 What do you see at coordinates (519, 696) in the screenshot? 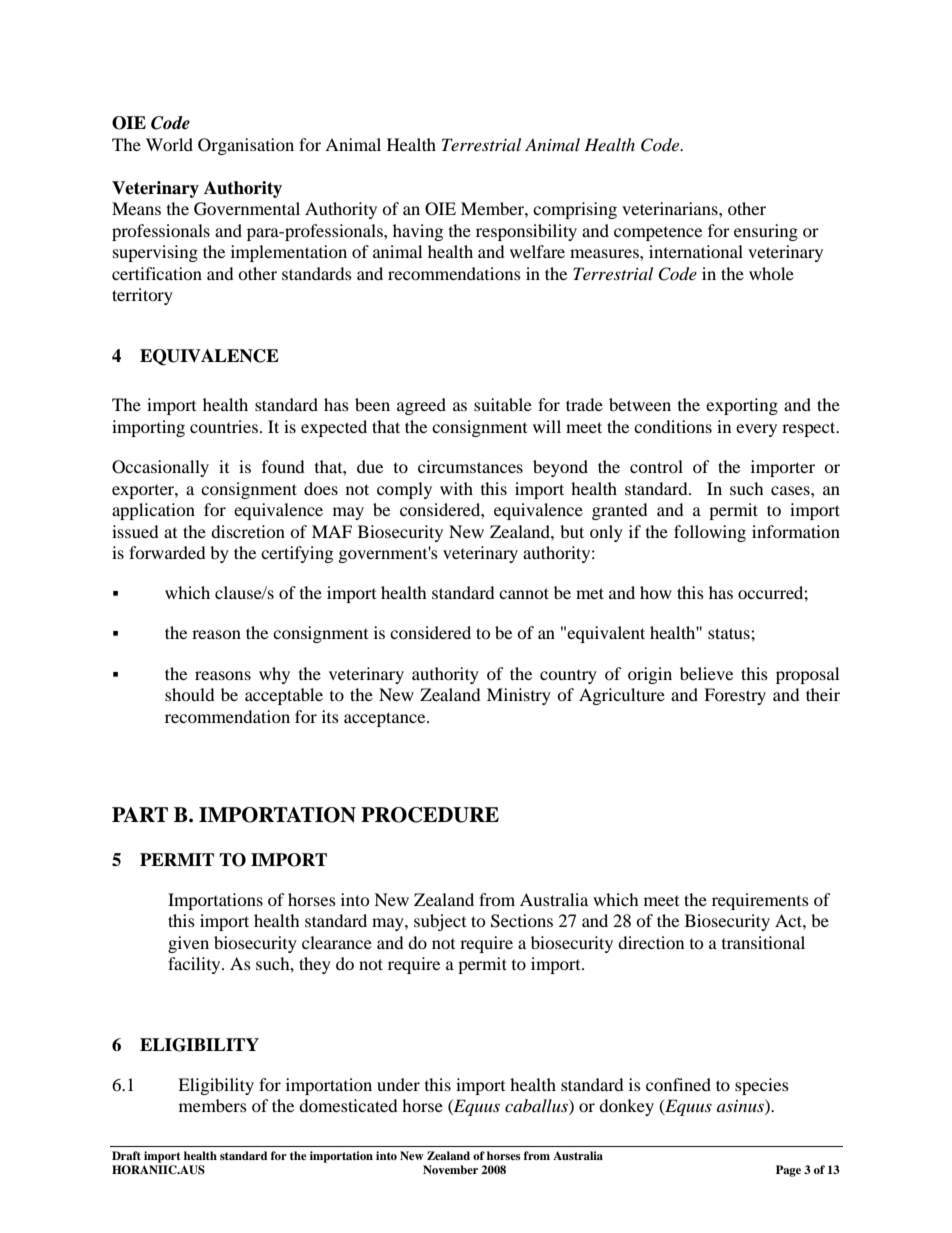
I see `Ministry` at bounding box center [519, 696].
